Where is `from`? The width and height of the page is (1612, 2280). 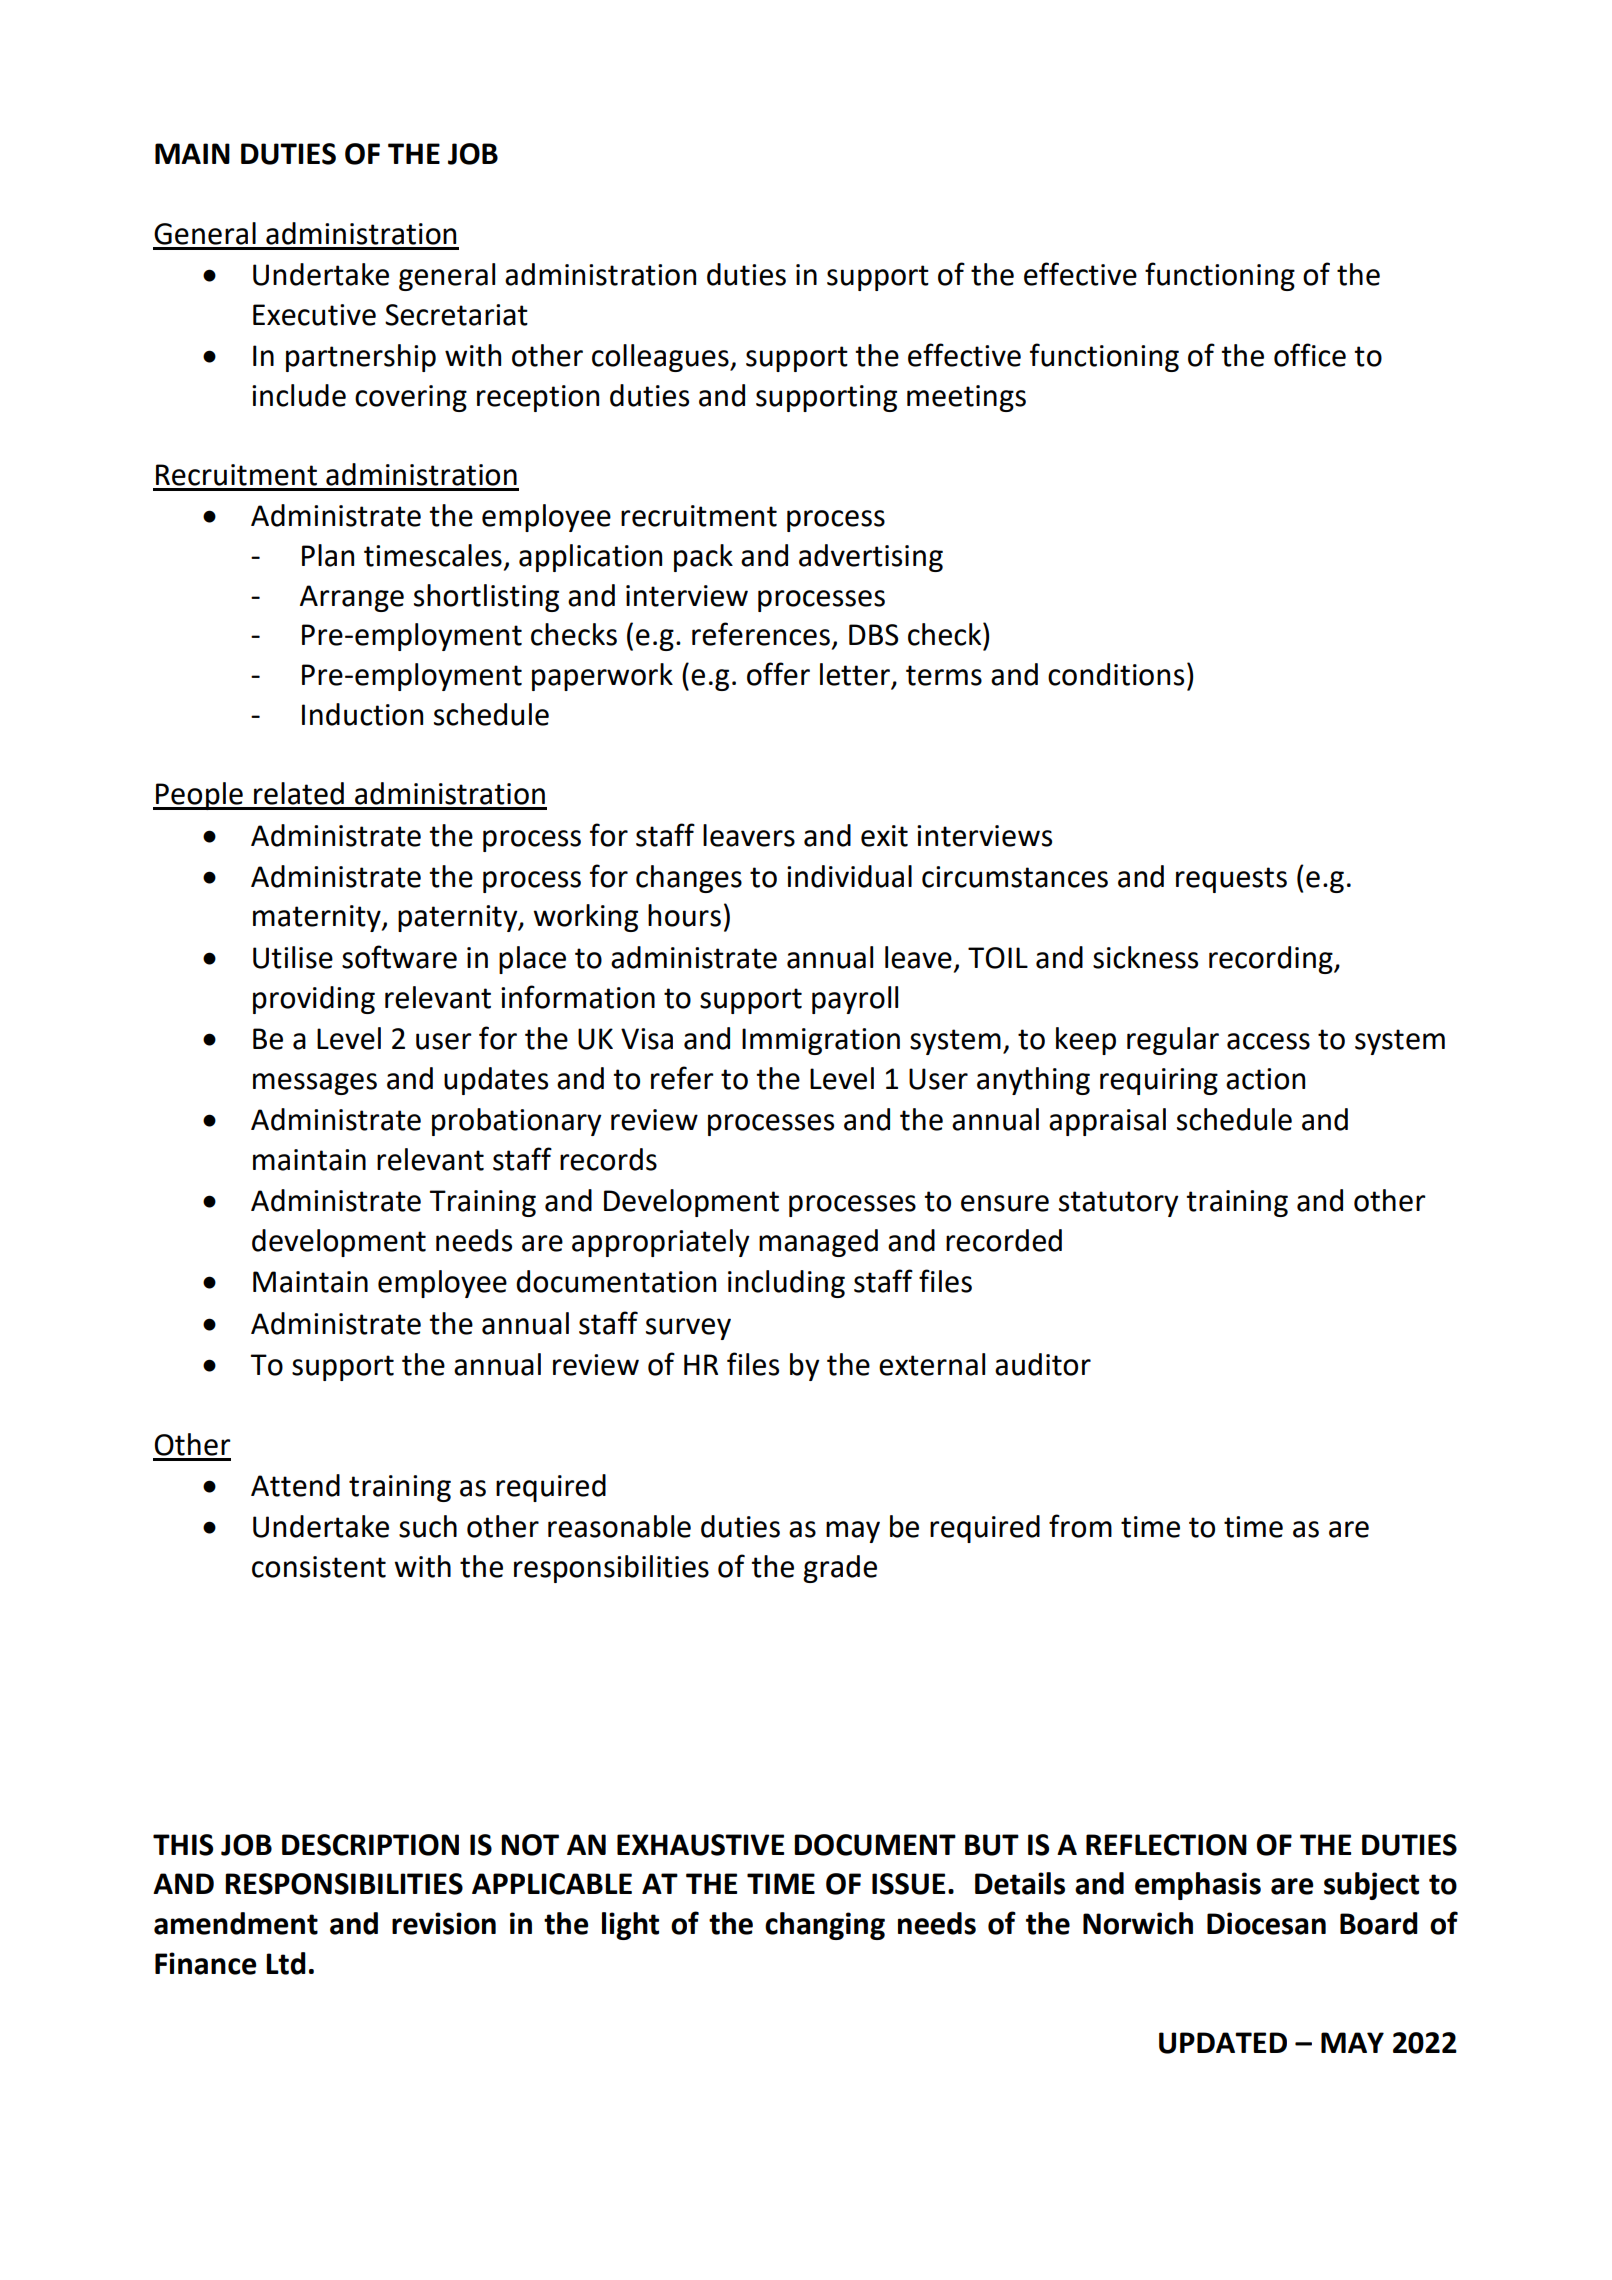
from is located at coordinates (1080, 1526).
